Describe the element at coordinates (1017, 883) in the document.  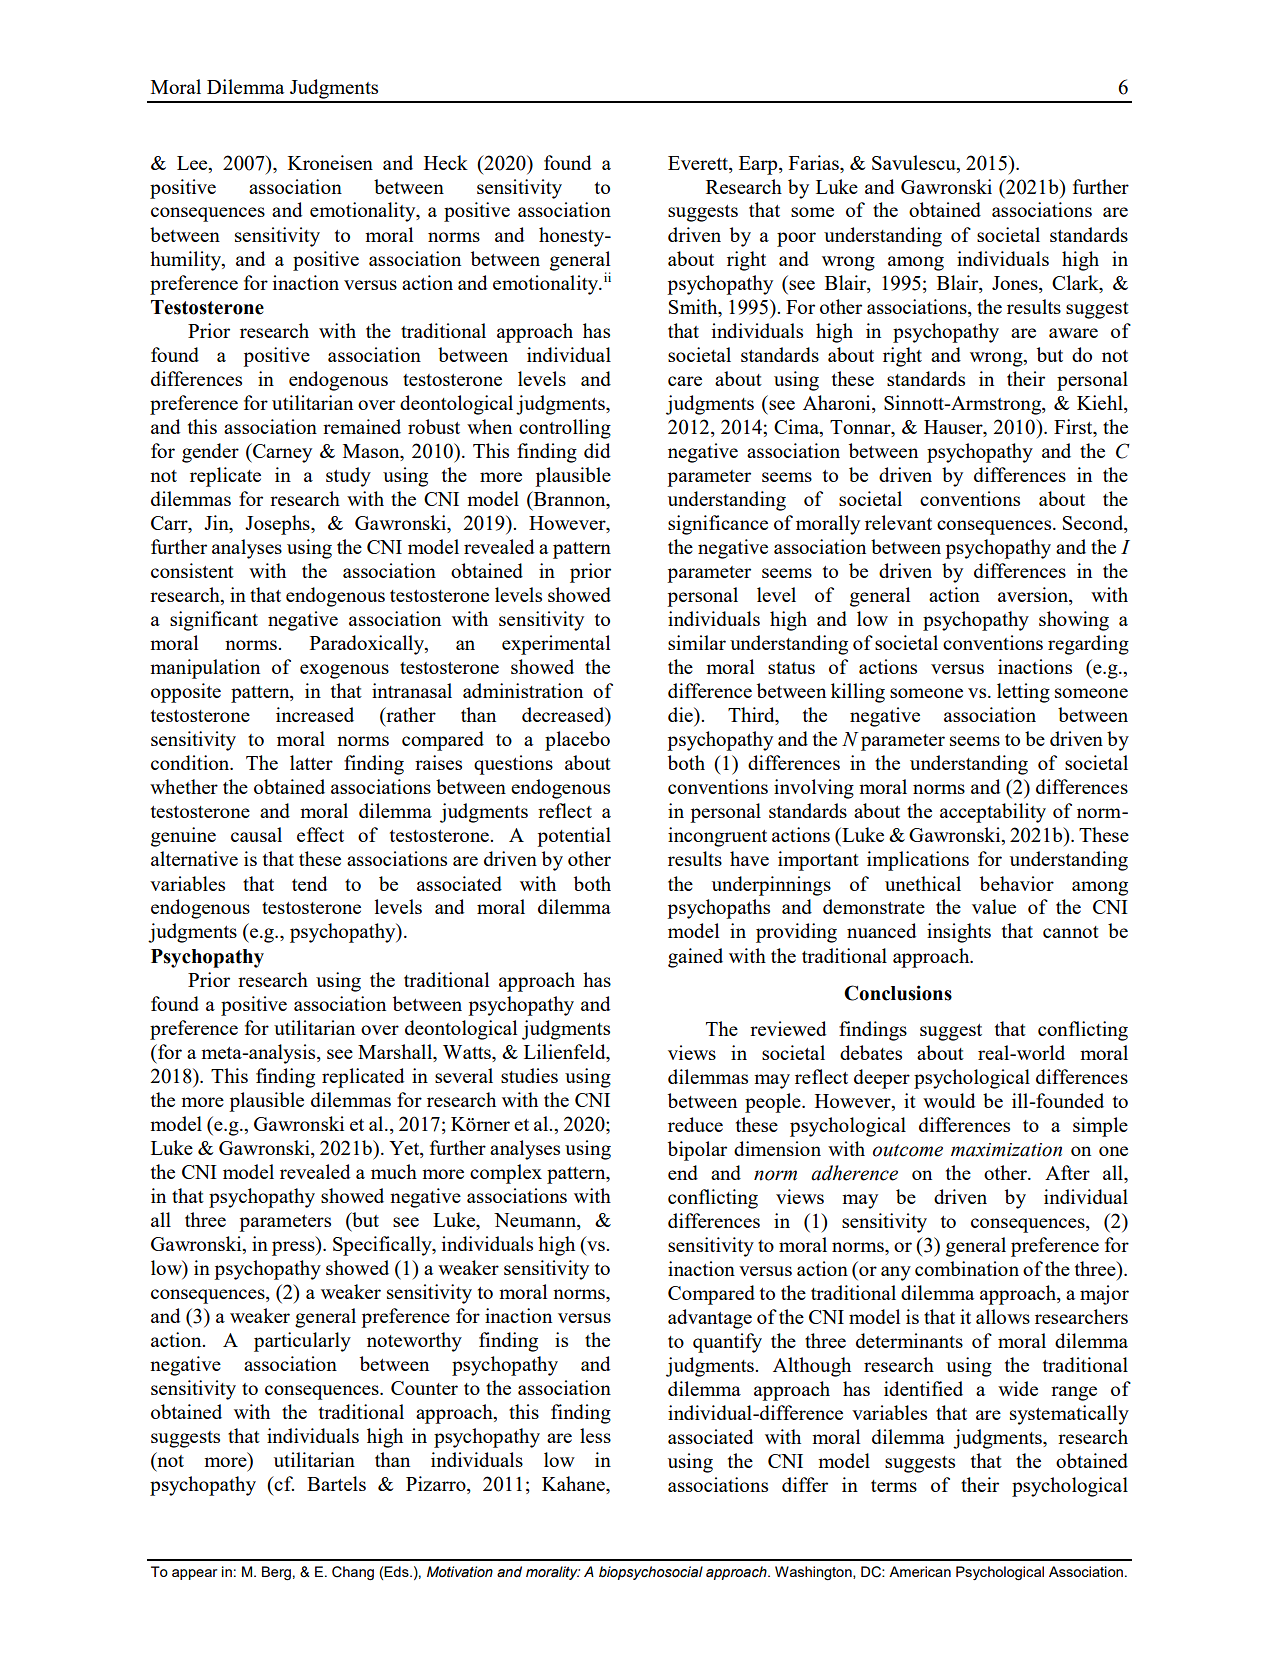
I see `behavior` at that location.
